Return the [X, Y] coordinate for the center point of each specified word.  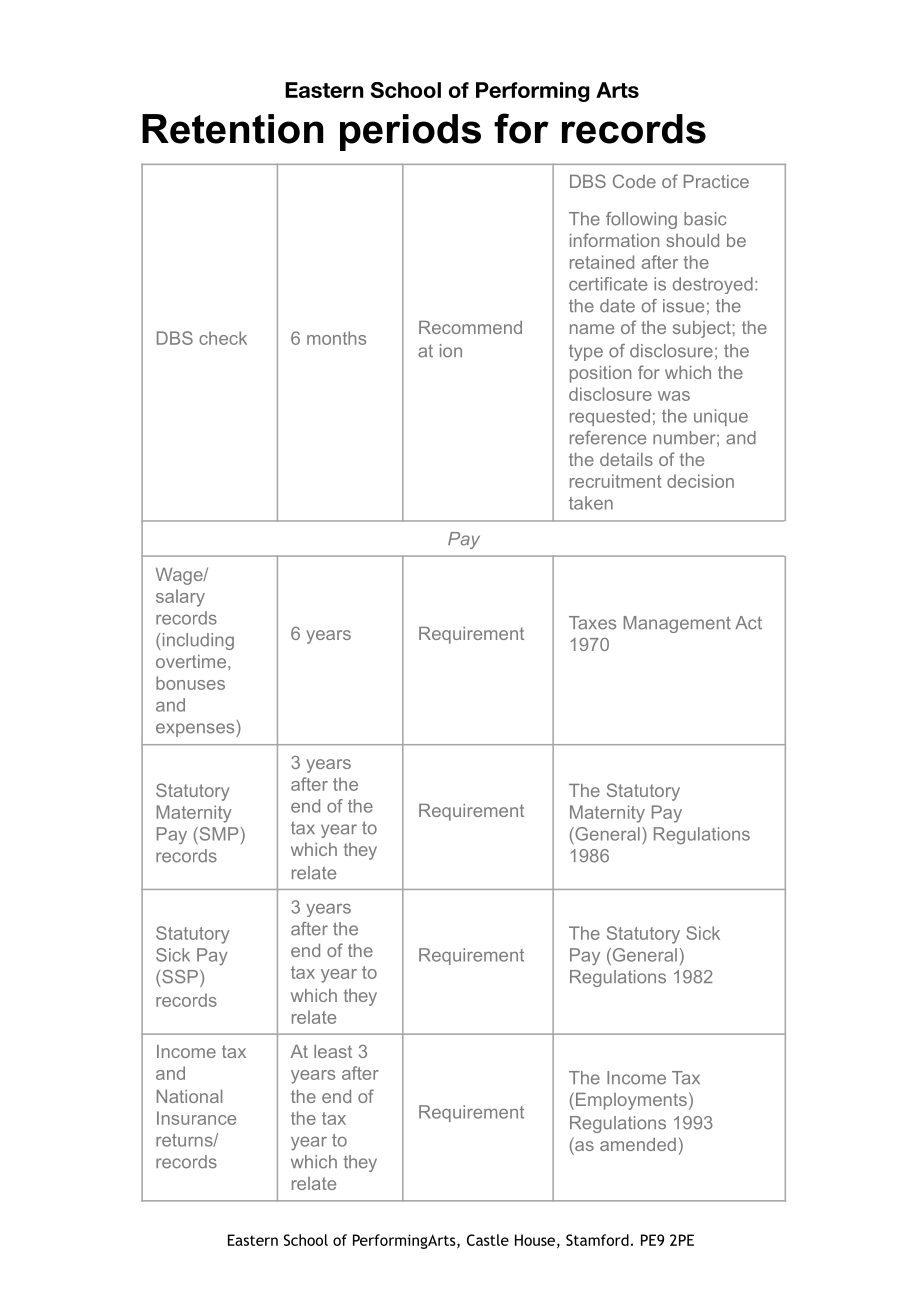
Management [677, 624]
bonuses [190, 683]
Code [634, 181]
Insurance [196, 1118]
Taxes [592, 623]
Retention [232, 129]
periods [410, 132]
